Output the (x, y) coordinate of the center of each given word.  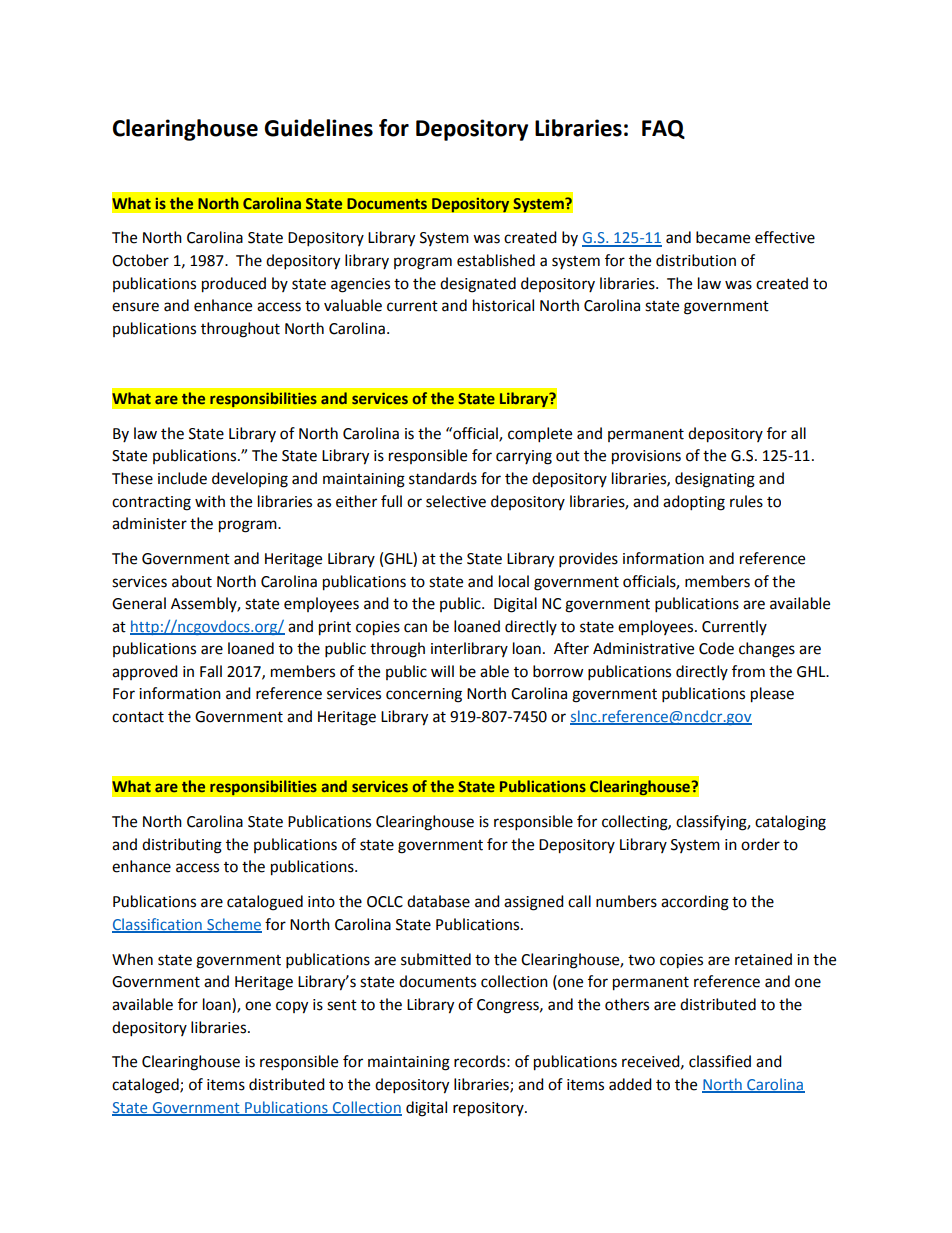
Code (716, 648)
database (438, 901)
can (415, 628)
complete (540, 435)
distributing (182, 846)
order (760, 844)
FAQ (663, 129)
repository (489, 1109)
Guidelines (318, 128)
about (192, 581)
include (182, 478)
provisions (646, 457)
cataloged (146, 1086)
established (496, 260)
